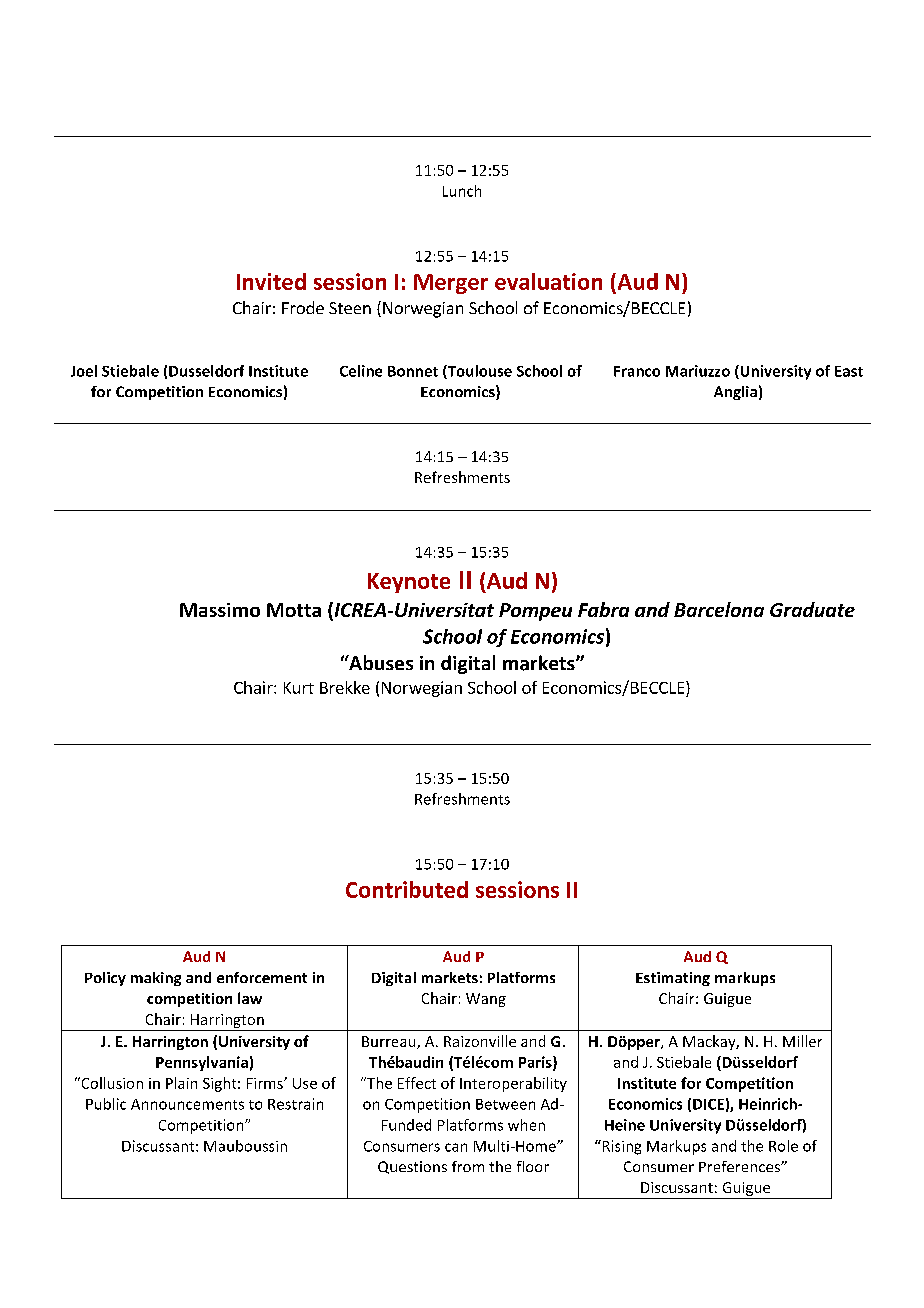 This screenshot has height=1308, width=924. Describe the element at coordinates (380, 662) in the screenshot. I see `Abuses` at that location.
